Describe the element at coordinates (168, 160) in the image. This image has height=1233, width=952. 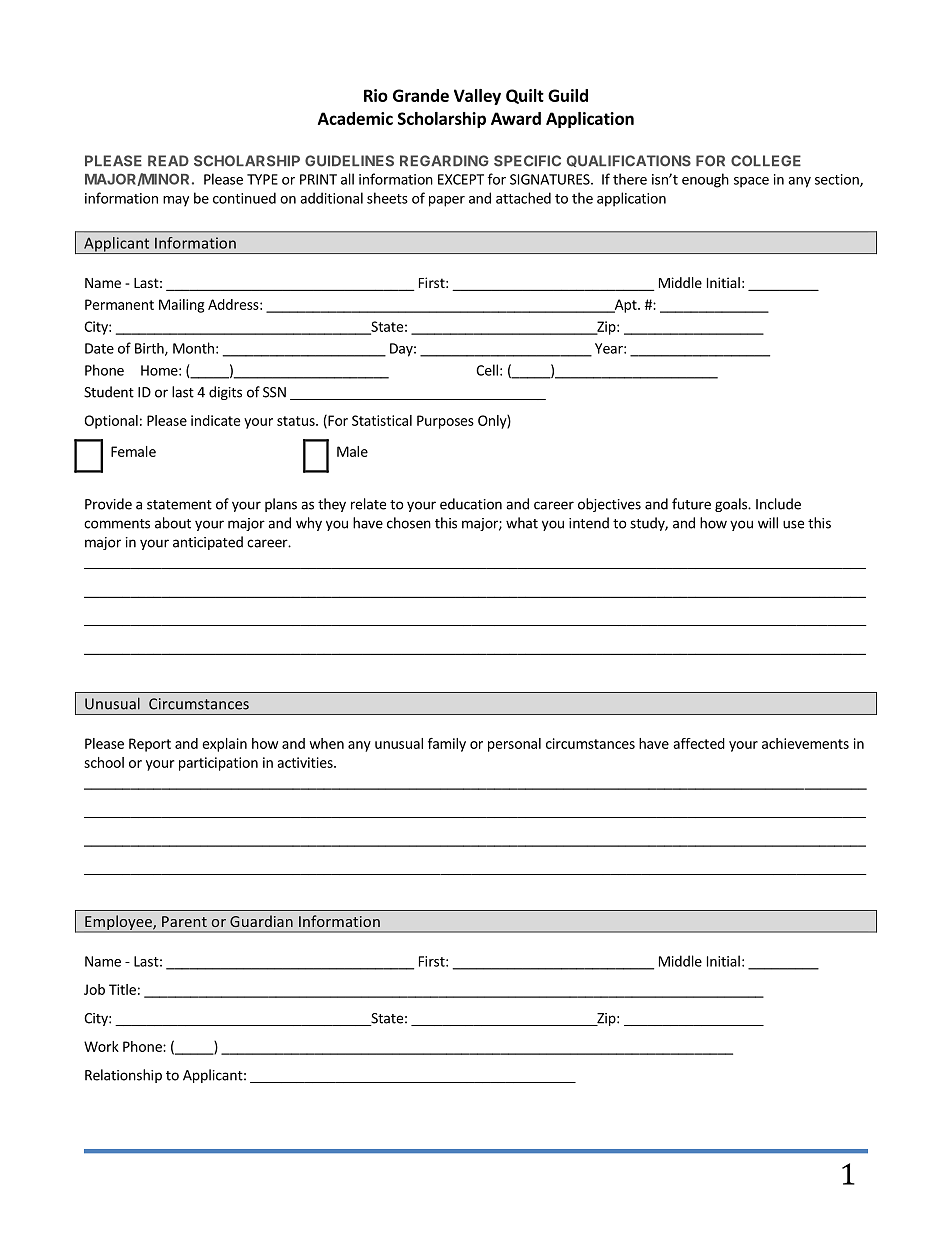
I see `READ` at that location.
